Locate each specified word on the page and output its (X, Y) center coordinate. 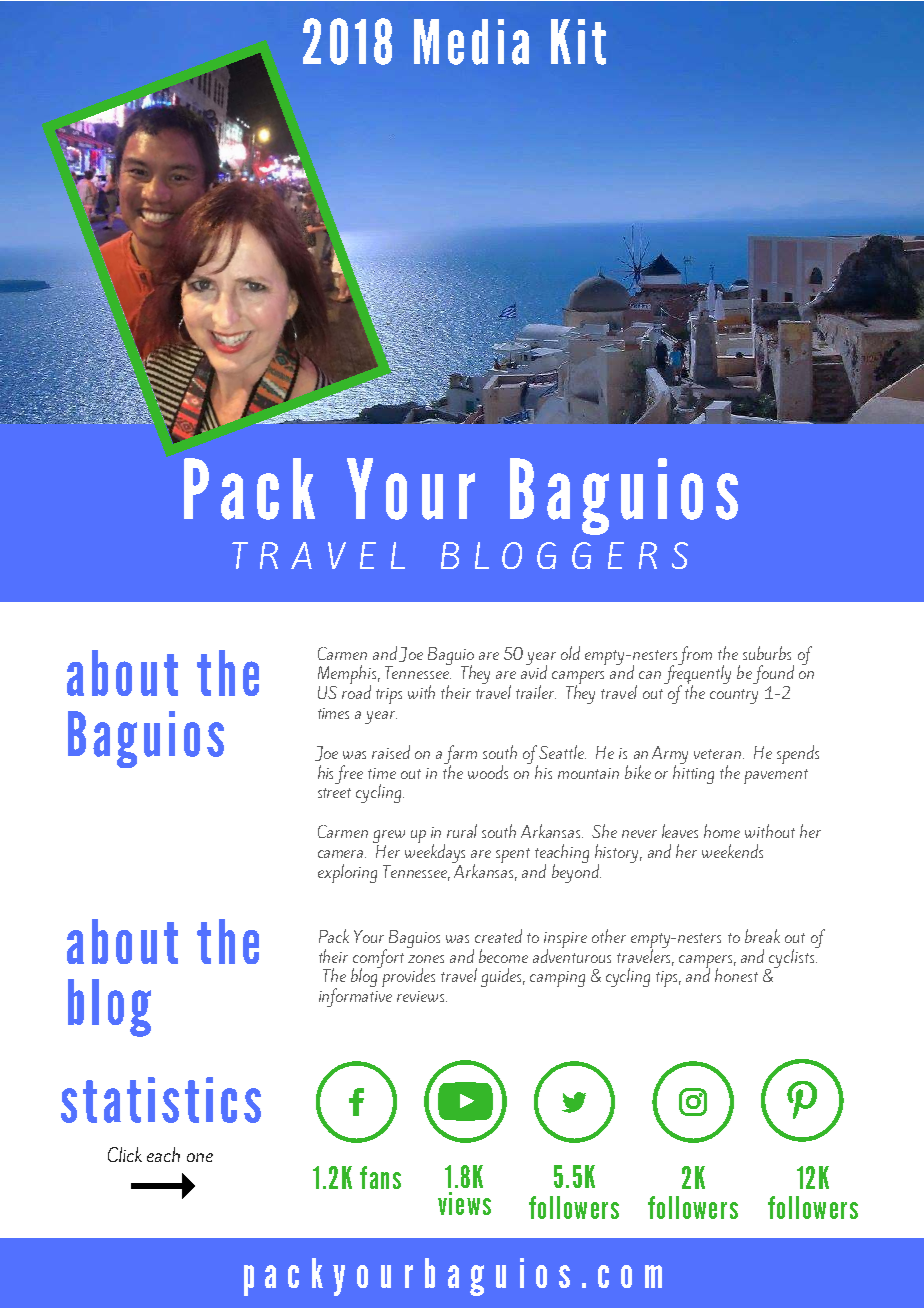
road (356, 691)
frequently (697, 675)
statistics (161, 1100)
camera (342, 854)
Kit (578, 42)
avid (534, 671)
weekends (732, 851)
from (695, 655)
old (570, 653)
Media (471, 42)
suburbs (767, 653)
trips (389, 696)
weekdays (435, 854)
